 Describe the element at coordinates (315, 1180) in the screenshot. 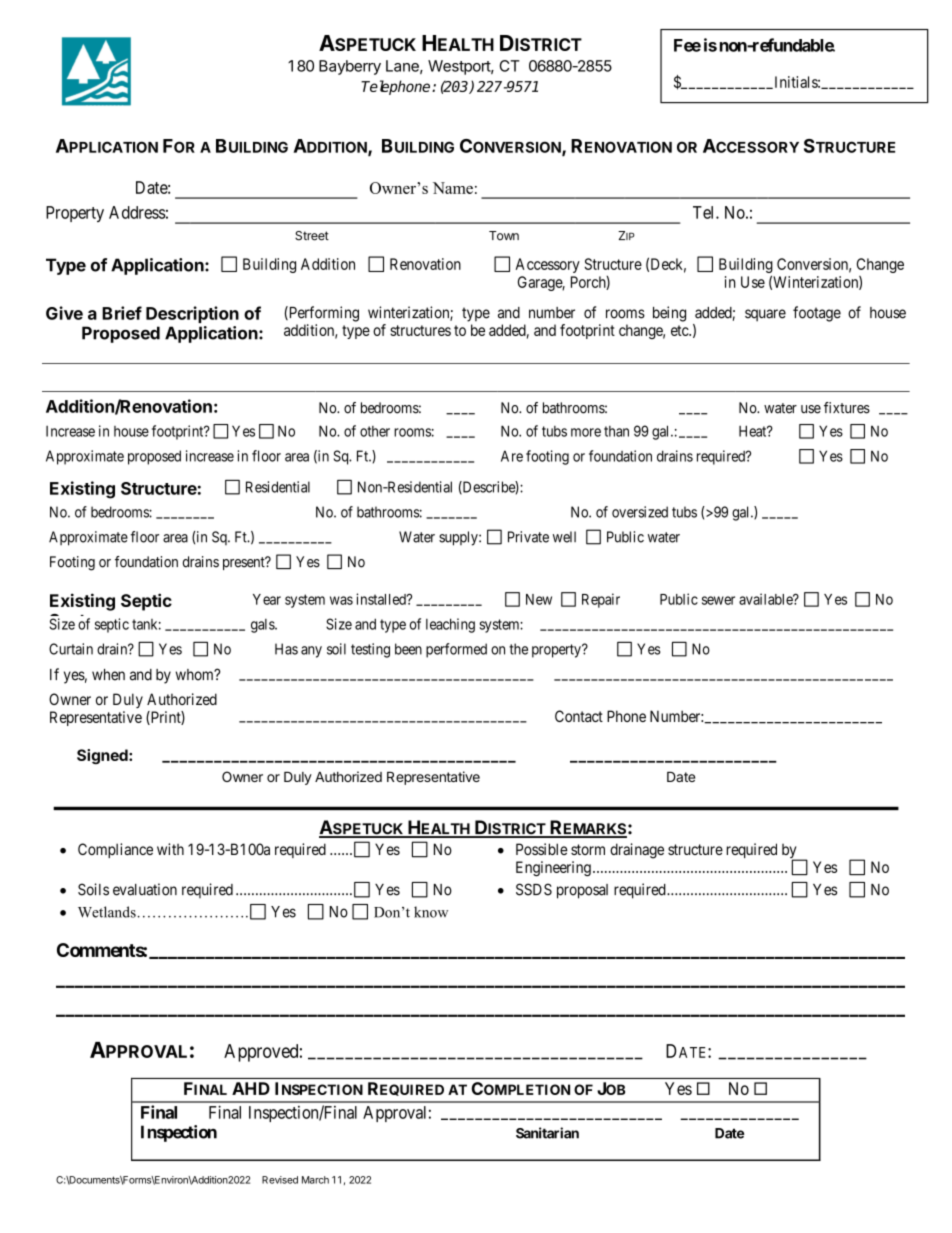

I see `March` at that location.
